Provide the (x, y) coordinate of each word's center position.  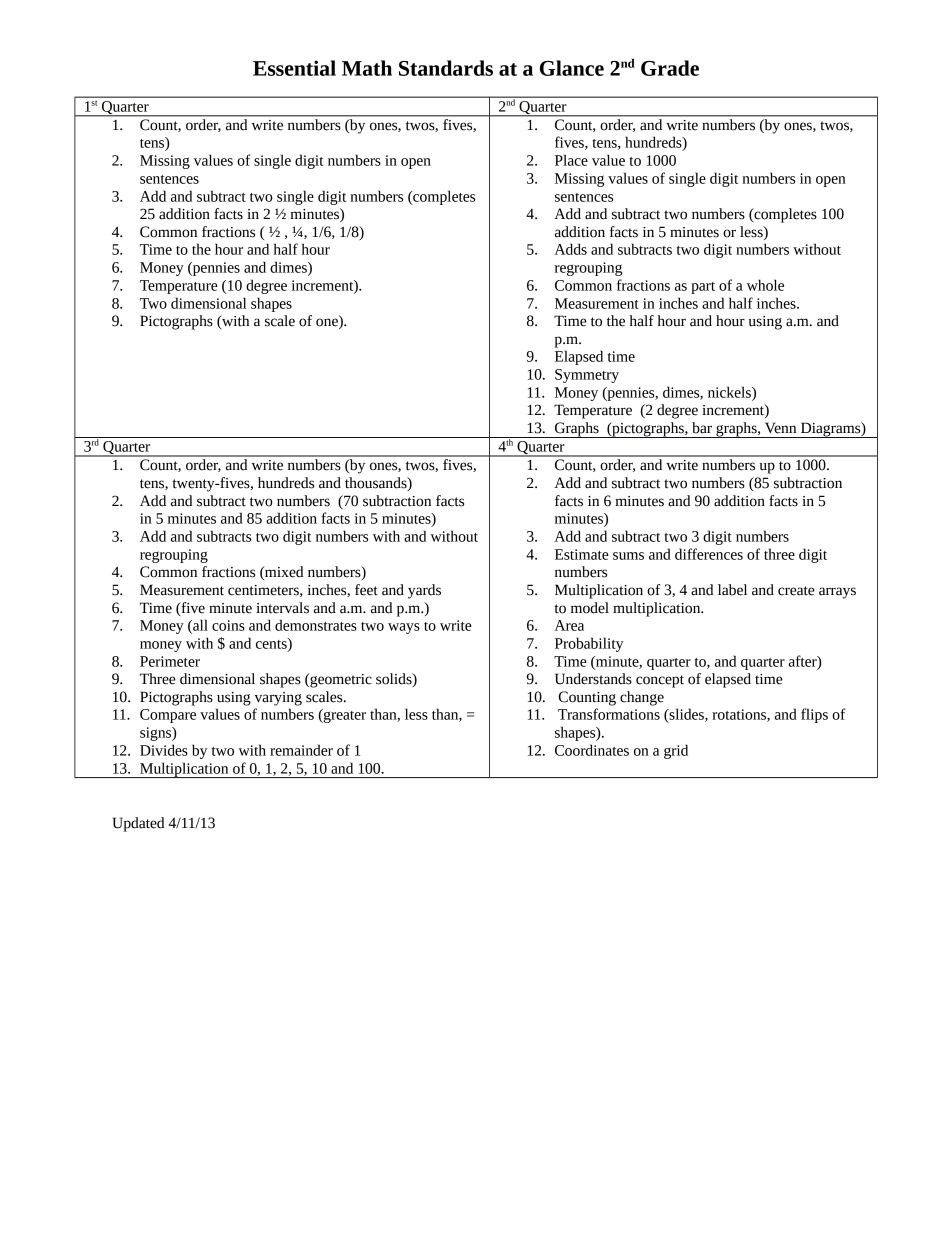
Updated (138, 824)
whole (765, 285)
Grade (670, 68)
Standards (446, 68)
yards (424, 591)
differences (709, 554)
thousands (377, 484)
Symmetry (587, 376)
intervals (282, 608)
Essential (294, 68)
